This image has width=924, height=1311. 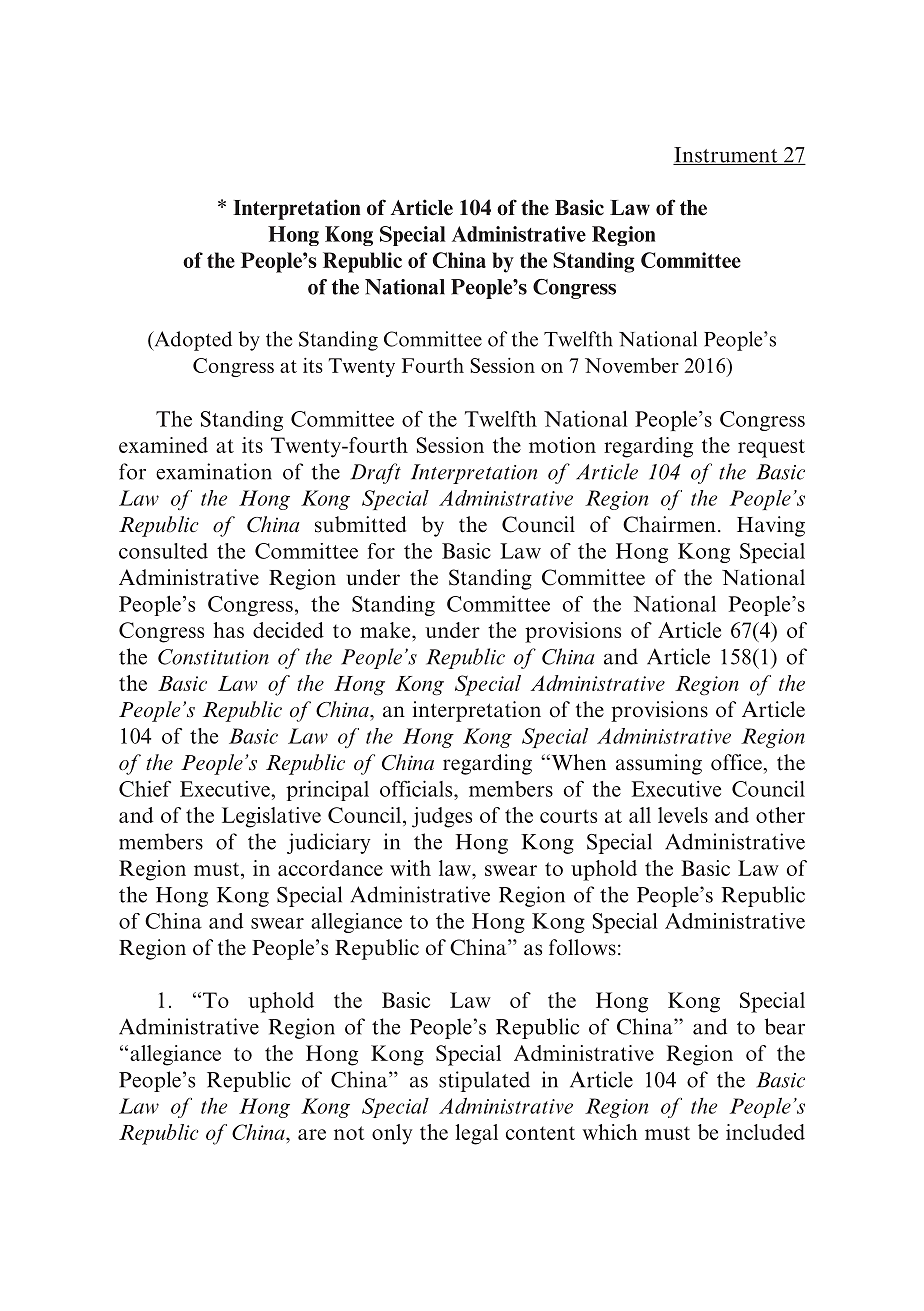 I want to click on judges, so click(x=442, y=817).
